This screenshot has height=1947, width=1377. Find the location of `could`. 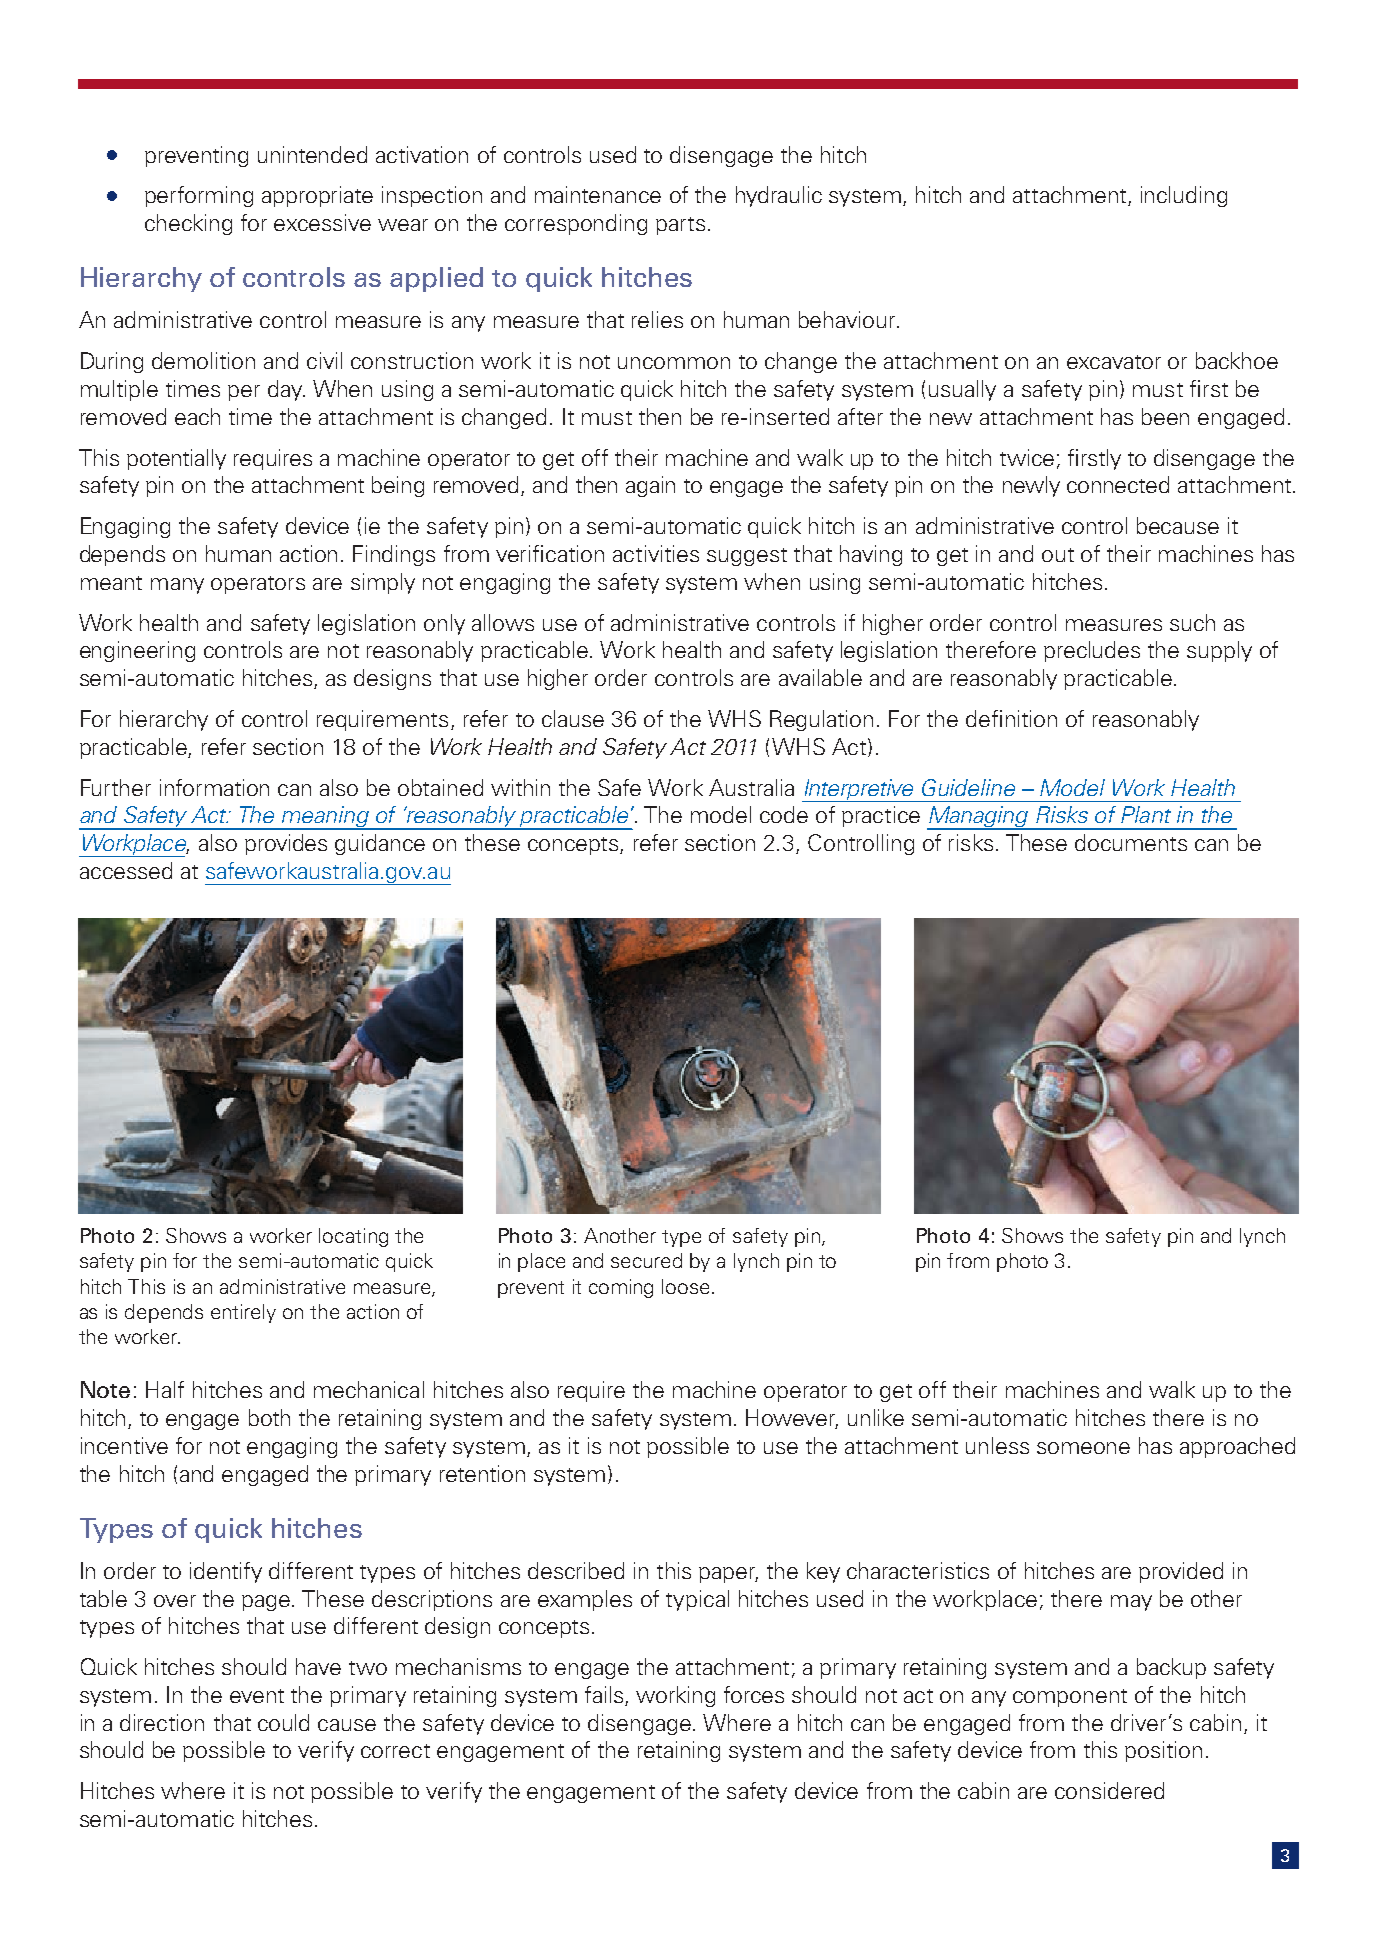

could is located at coordinates (283, 1722).
